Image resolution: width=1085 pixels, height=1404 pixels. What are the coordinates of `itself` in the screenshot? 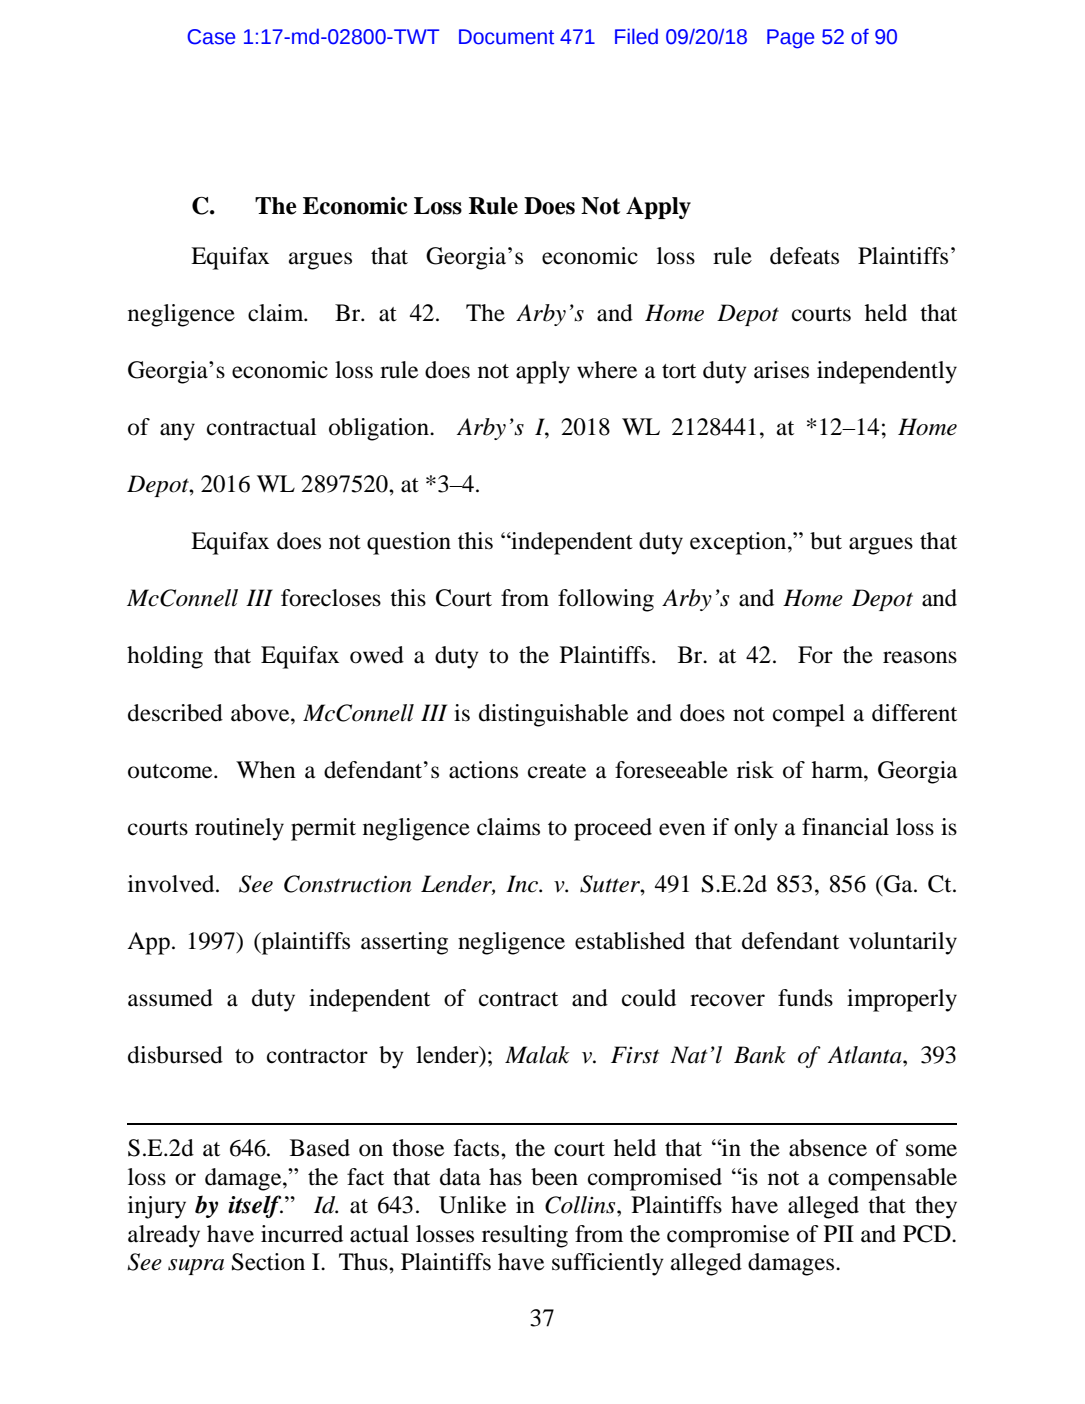 It's located at (255, 1206).
